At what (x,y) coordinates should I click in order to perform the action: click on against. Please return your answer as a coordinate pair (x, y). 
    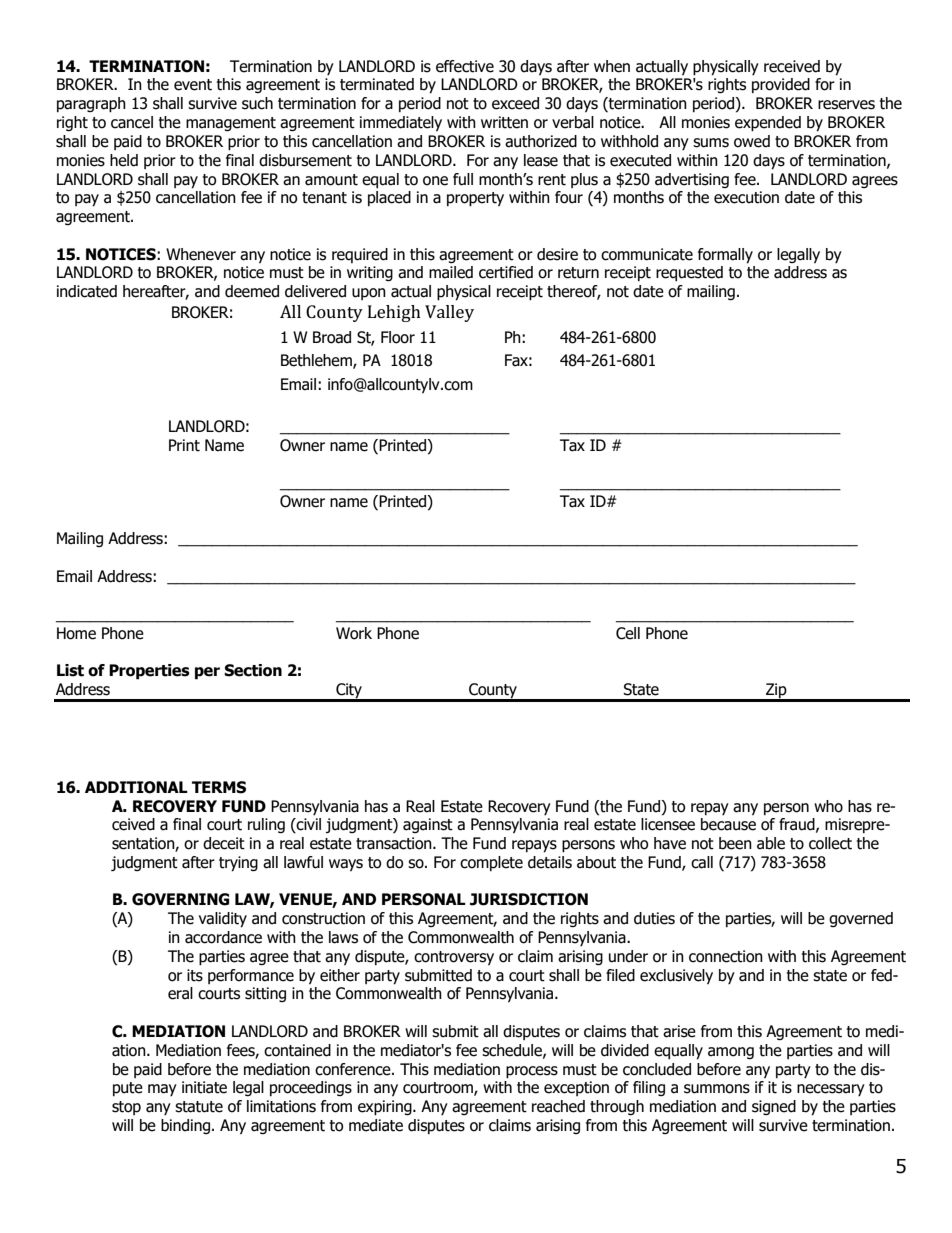
    Looking at the image, I should click on (428, 825).
